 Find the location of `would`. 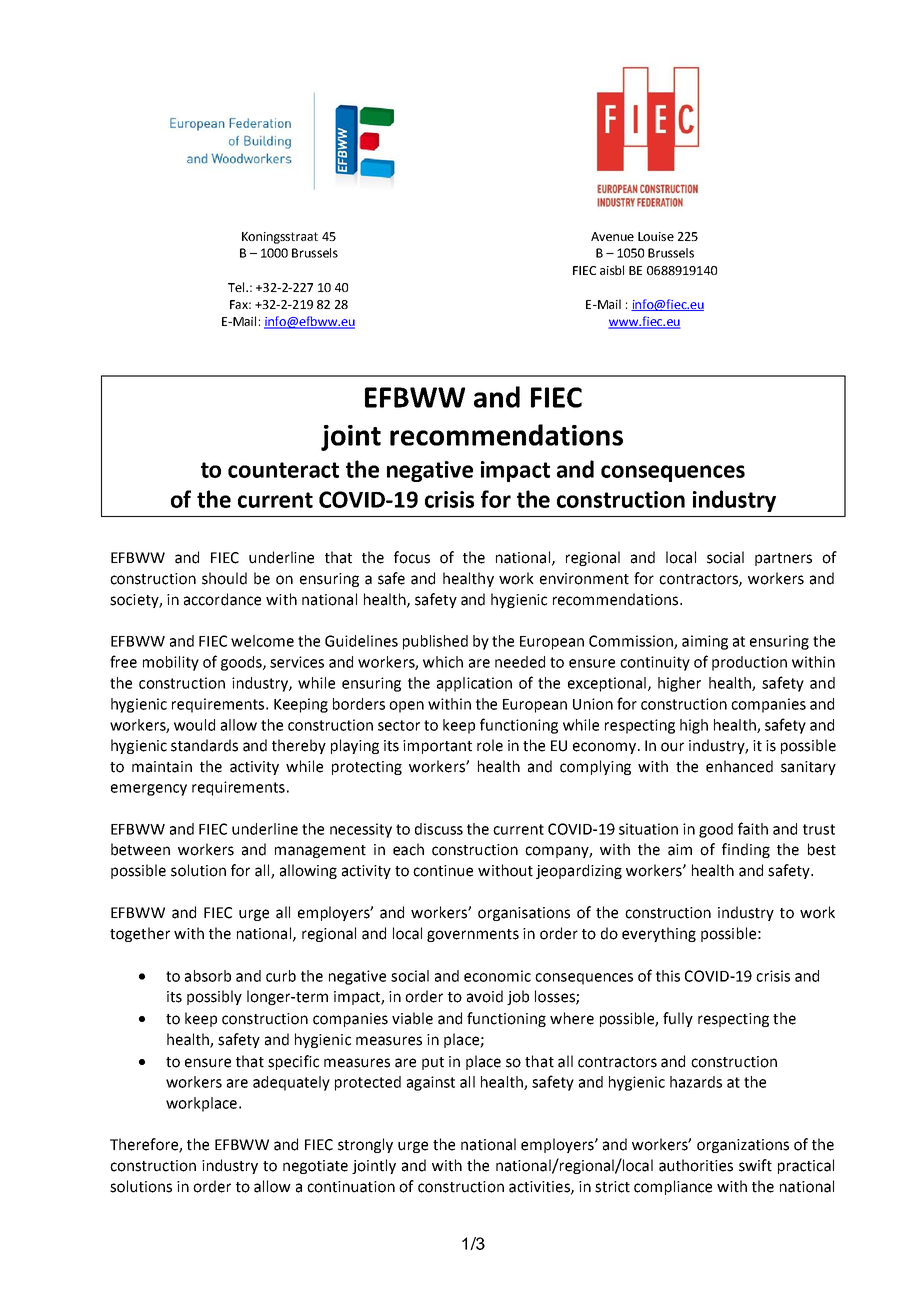

would is located at coordinates (194, 725).
